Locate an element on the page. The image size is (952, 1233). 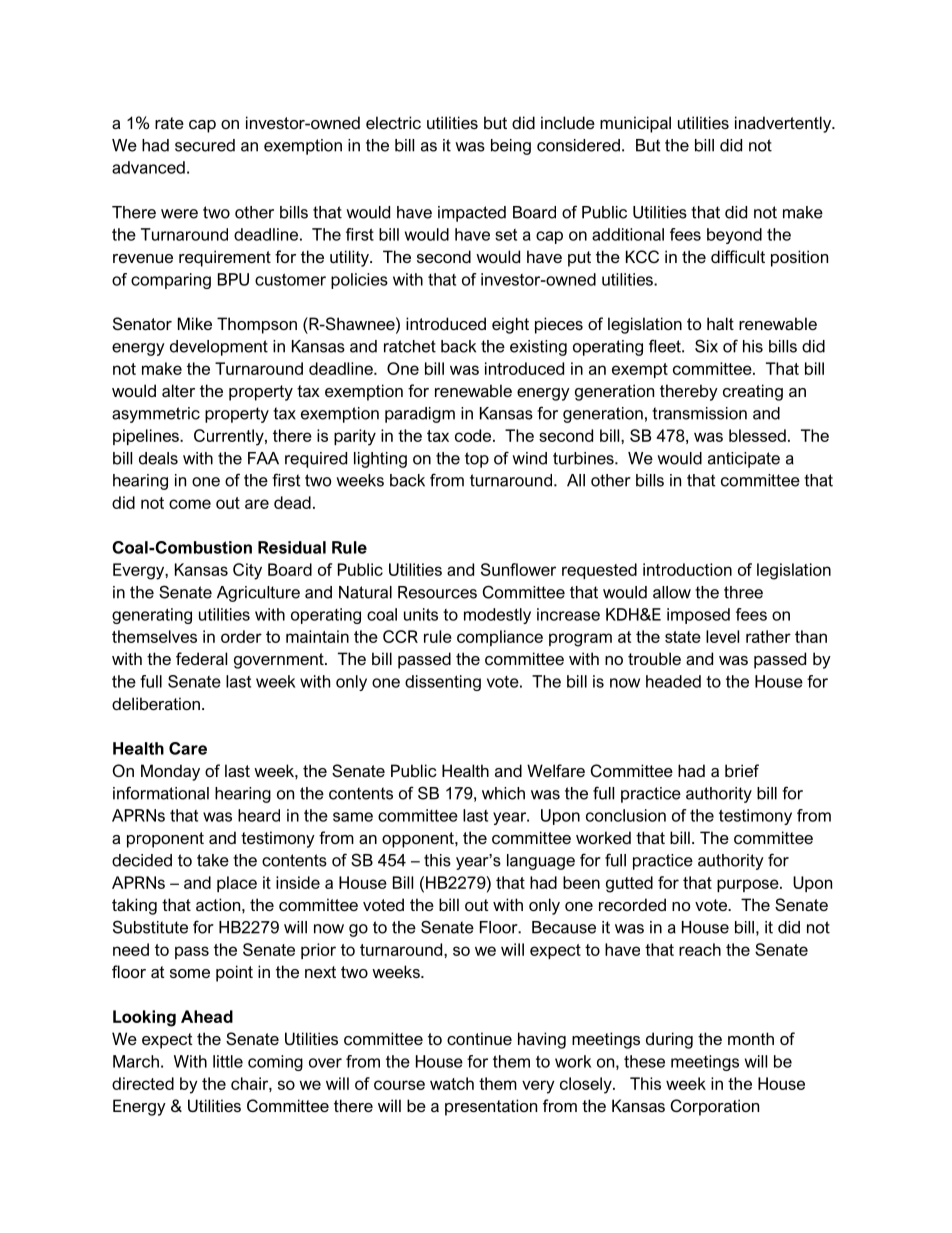
introduction is located at coordinates (687, 569).
